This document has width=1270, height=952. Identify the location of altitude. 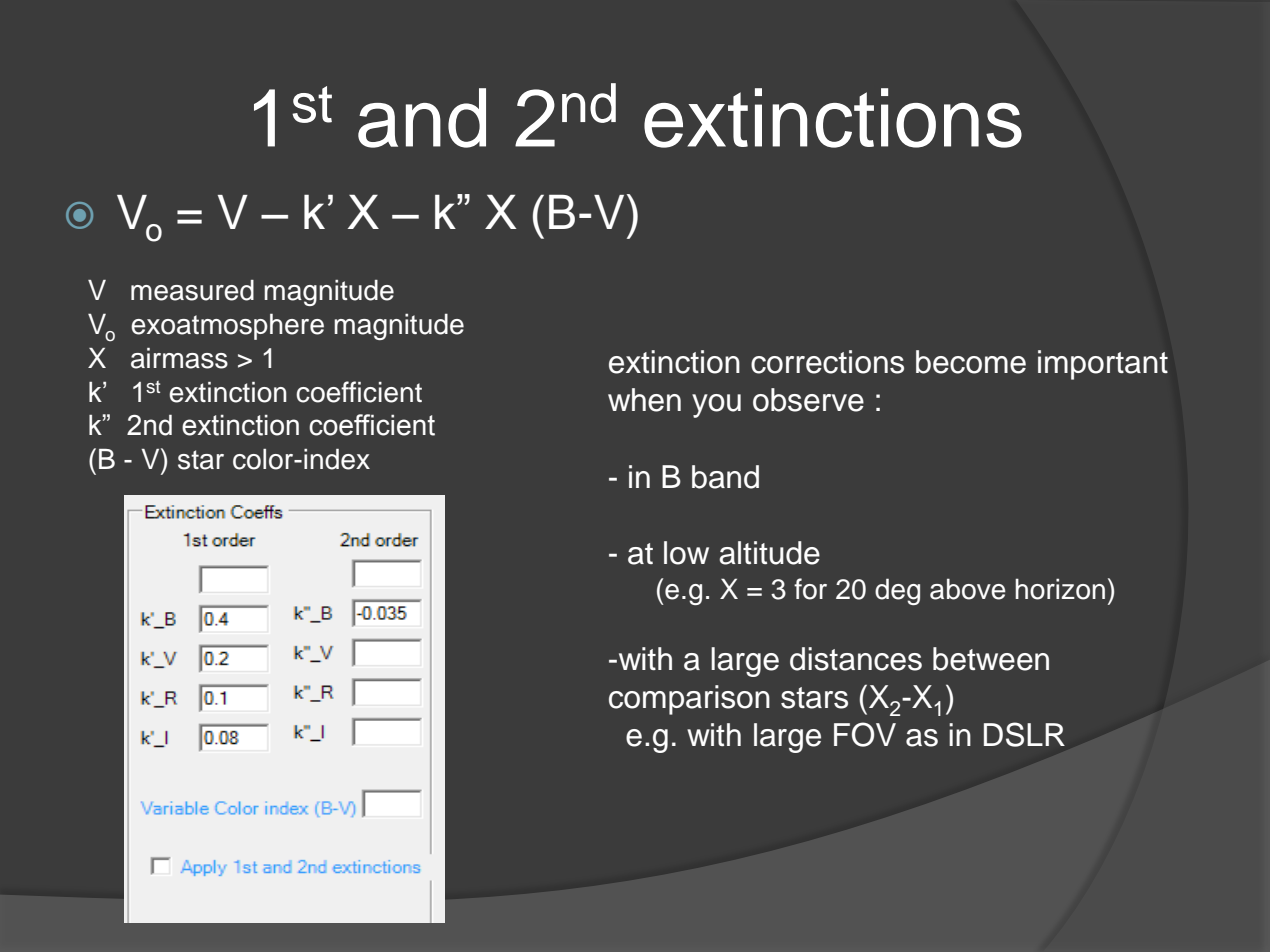
(769, 553).
